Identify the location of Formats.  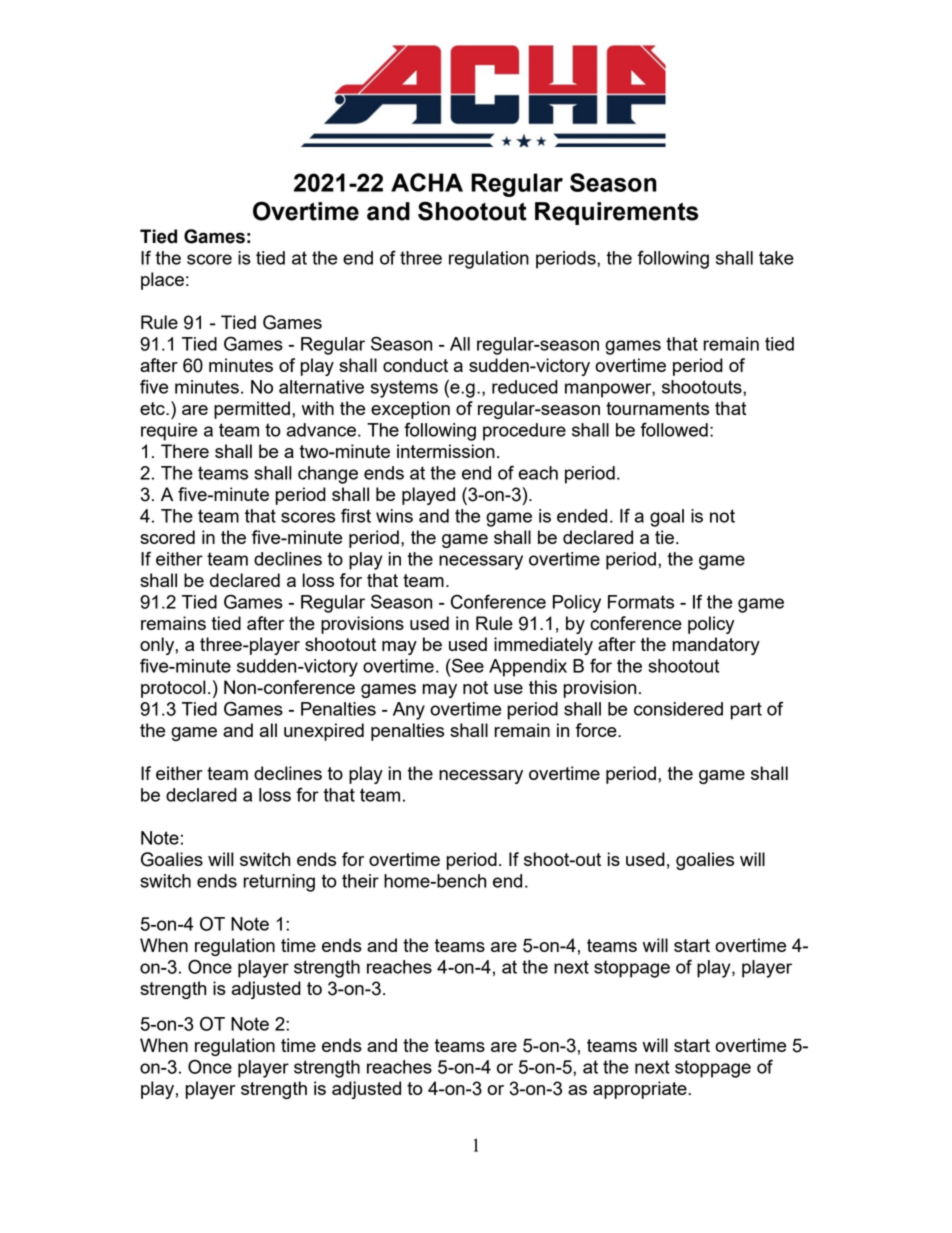
(641, 602).
